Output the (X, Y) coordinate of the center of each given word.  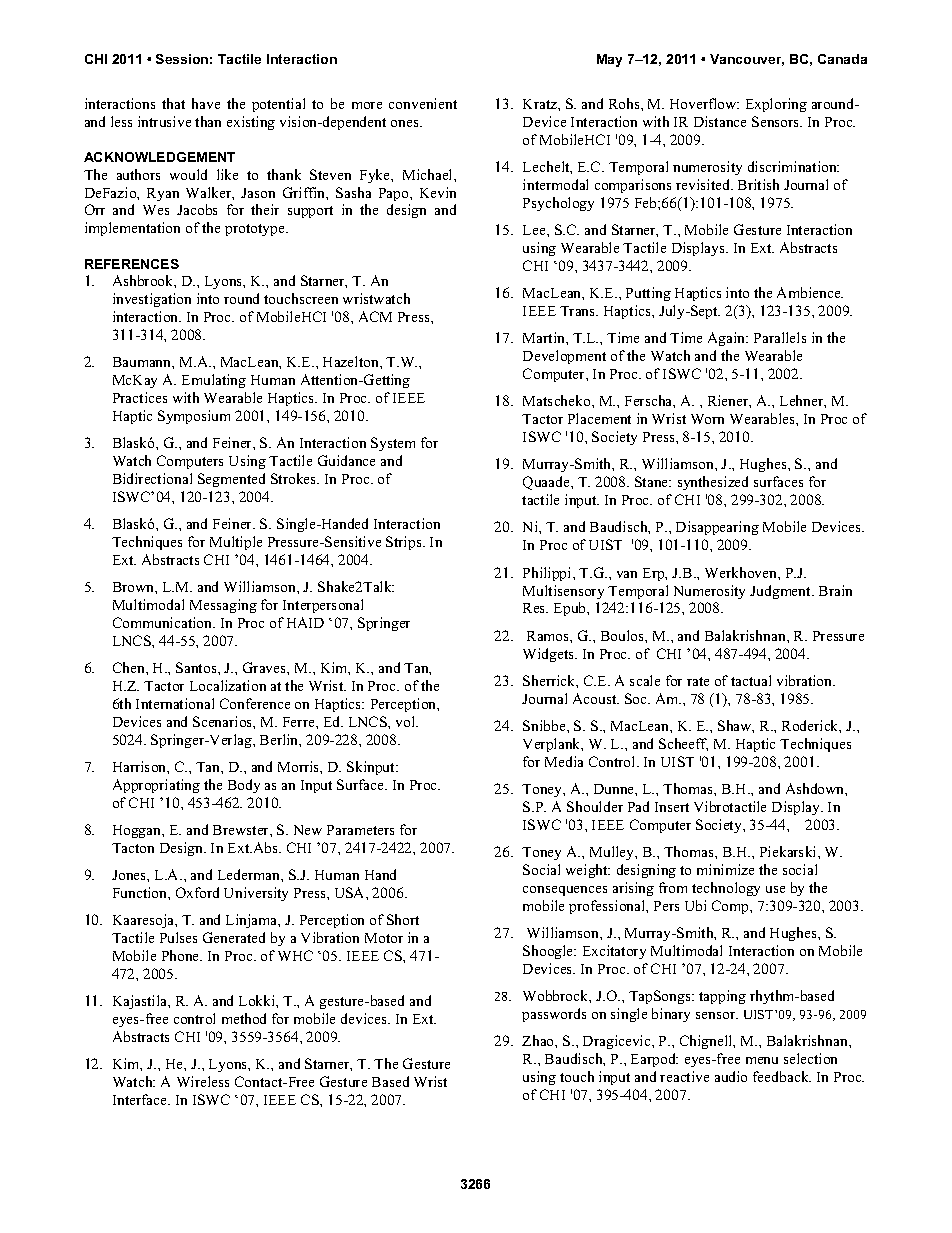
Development (564, 357)
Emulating (214, 381)
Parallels (780, 337)
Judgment (782, 592)
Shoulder (595, 806)
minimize (725, 869)
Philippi (548, 574)
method (244, 1018)
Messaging (223, 606)
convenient (423, 103)
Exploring (776, 105)
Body (244, 786)
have (206, 103)
